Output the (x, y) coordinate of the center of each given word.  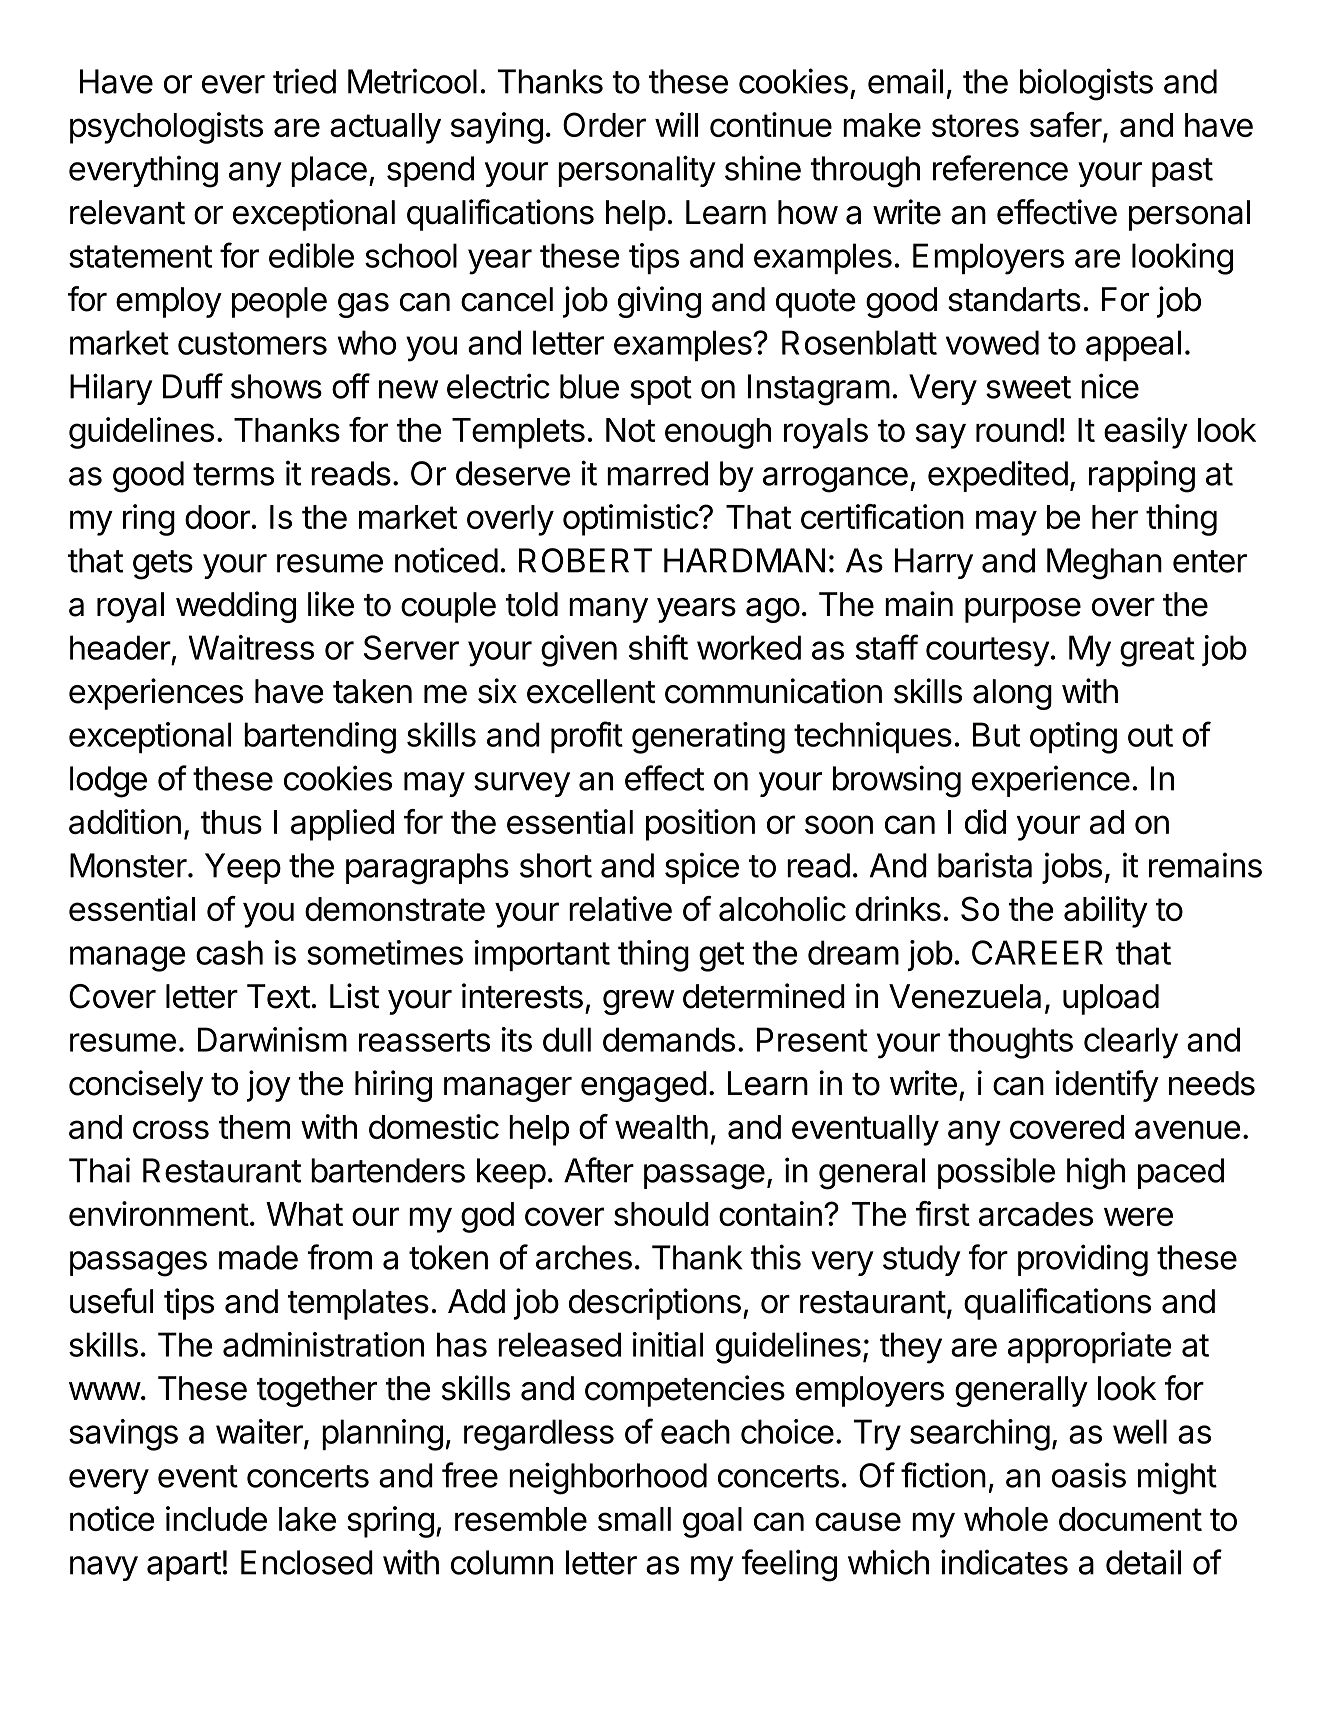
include (216, 1518)
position (700, 825)
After (599, 1170)
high (1096, 1173)
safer (1067, 126)
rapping (1142, 476)
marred (657, 473)
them (254, 1127)
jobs (1072, 868)
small (634, 1519)
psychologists (166, 128)
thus (231, 822)
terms (233, 474)
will (676, 124)
